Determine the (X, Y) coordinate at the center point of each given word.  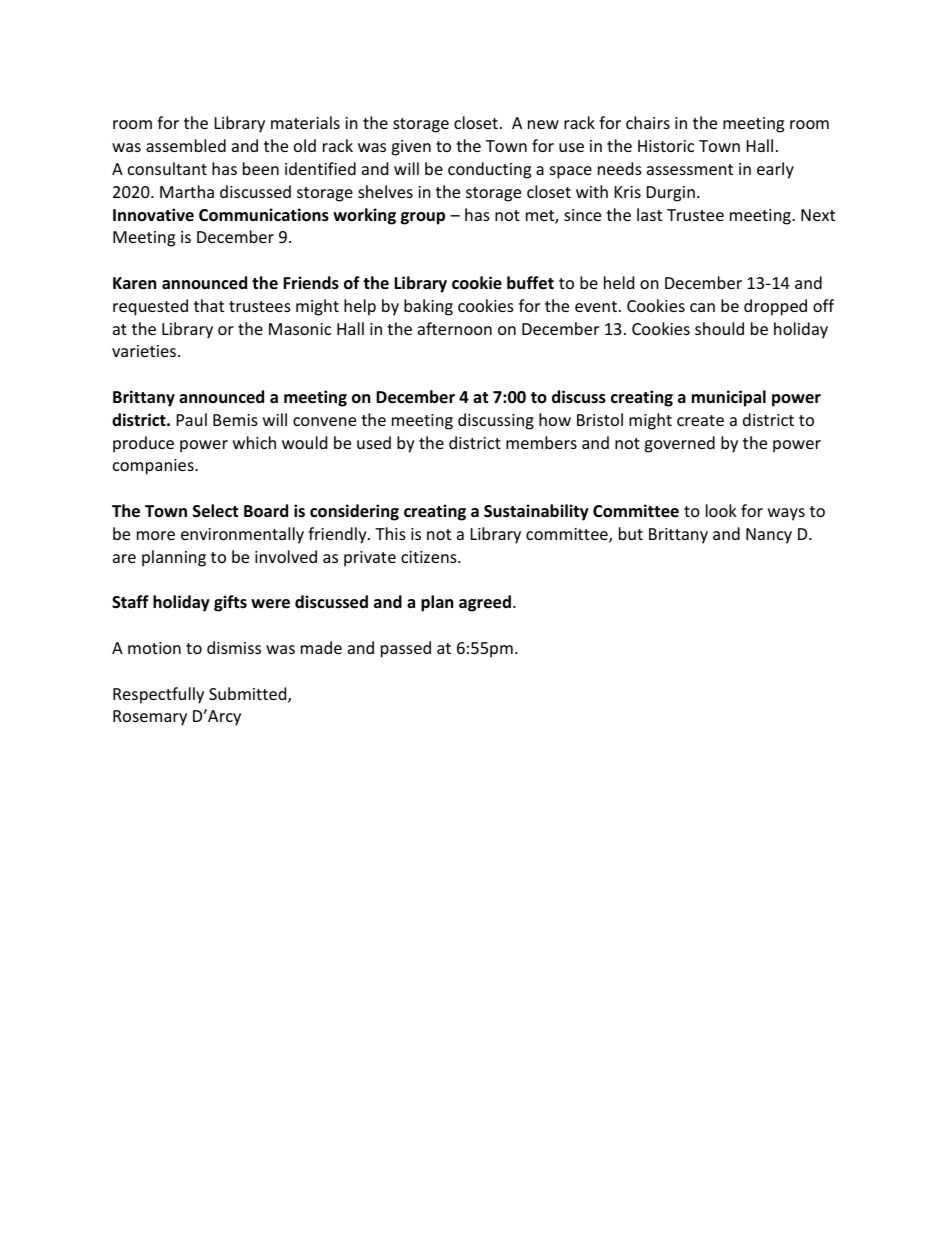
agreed (485, 603)
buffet (530, 283)
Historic (666, 146)
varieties (144, 351)
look (721, 510)
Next (818, 215)
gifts (230, 603)
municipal (729, 398)
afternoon (455, 328)
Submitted (249, 695)
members (541, 442)
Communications (264, 215)
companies (154, 467)
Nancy (769, 536)
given (411, 148)
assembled (186, 145)
